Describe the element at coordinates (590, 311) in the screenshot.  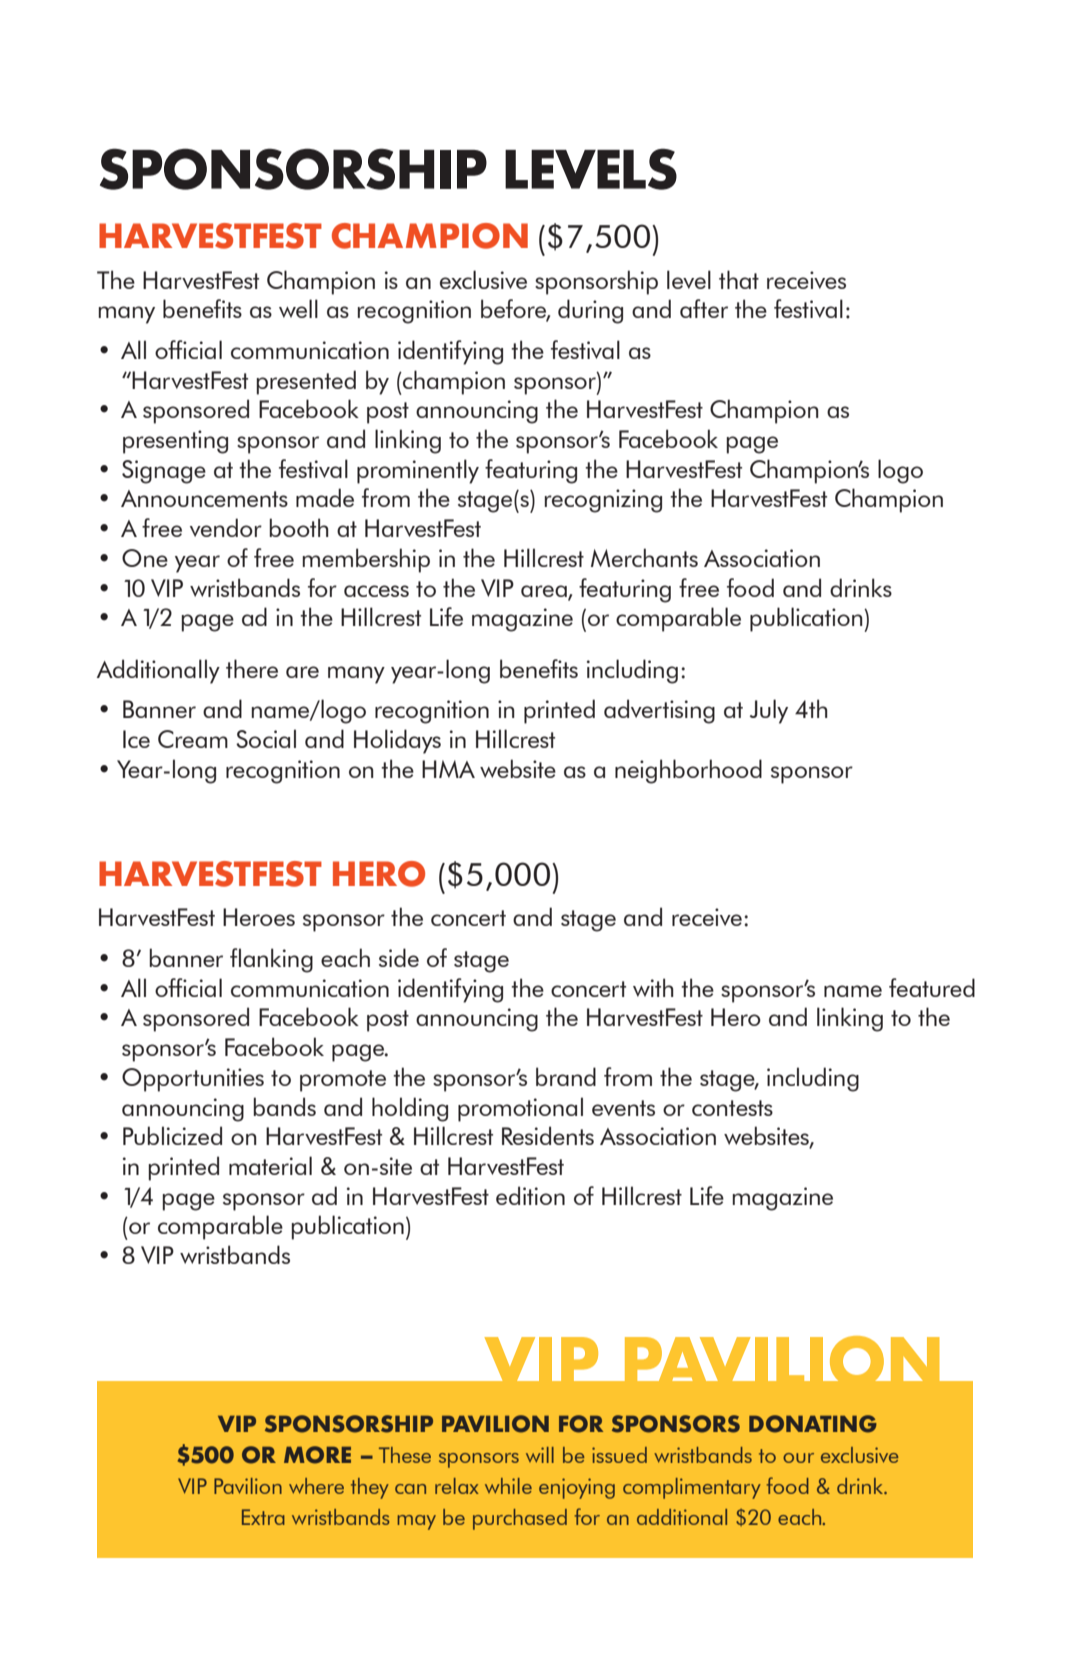
I see `during` at that location.
